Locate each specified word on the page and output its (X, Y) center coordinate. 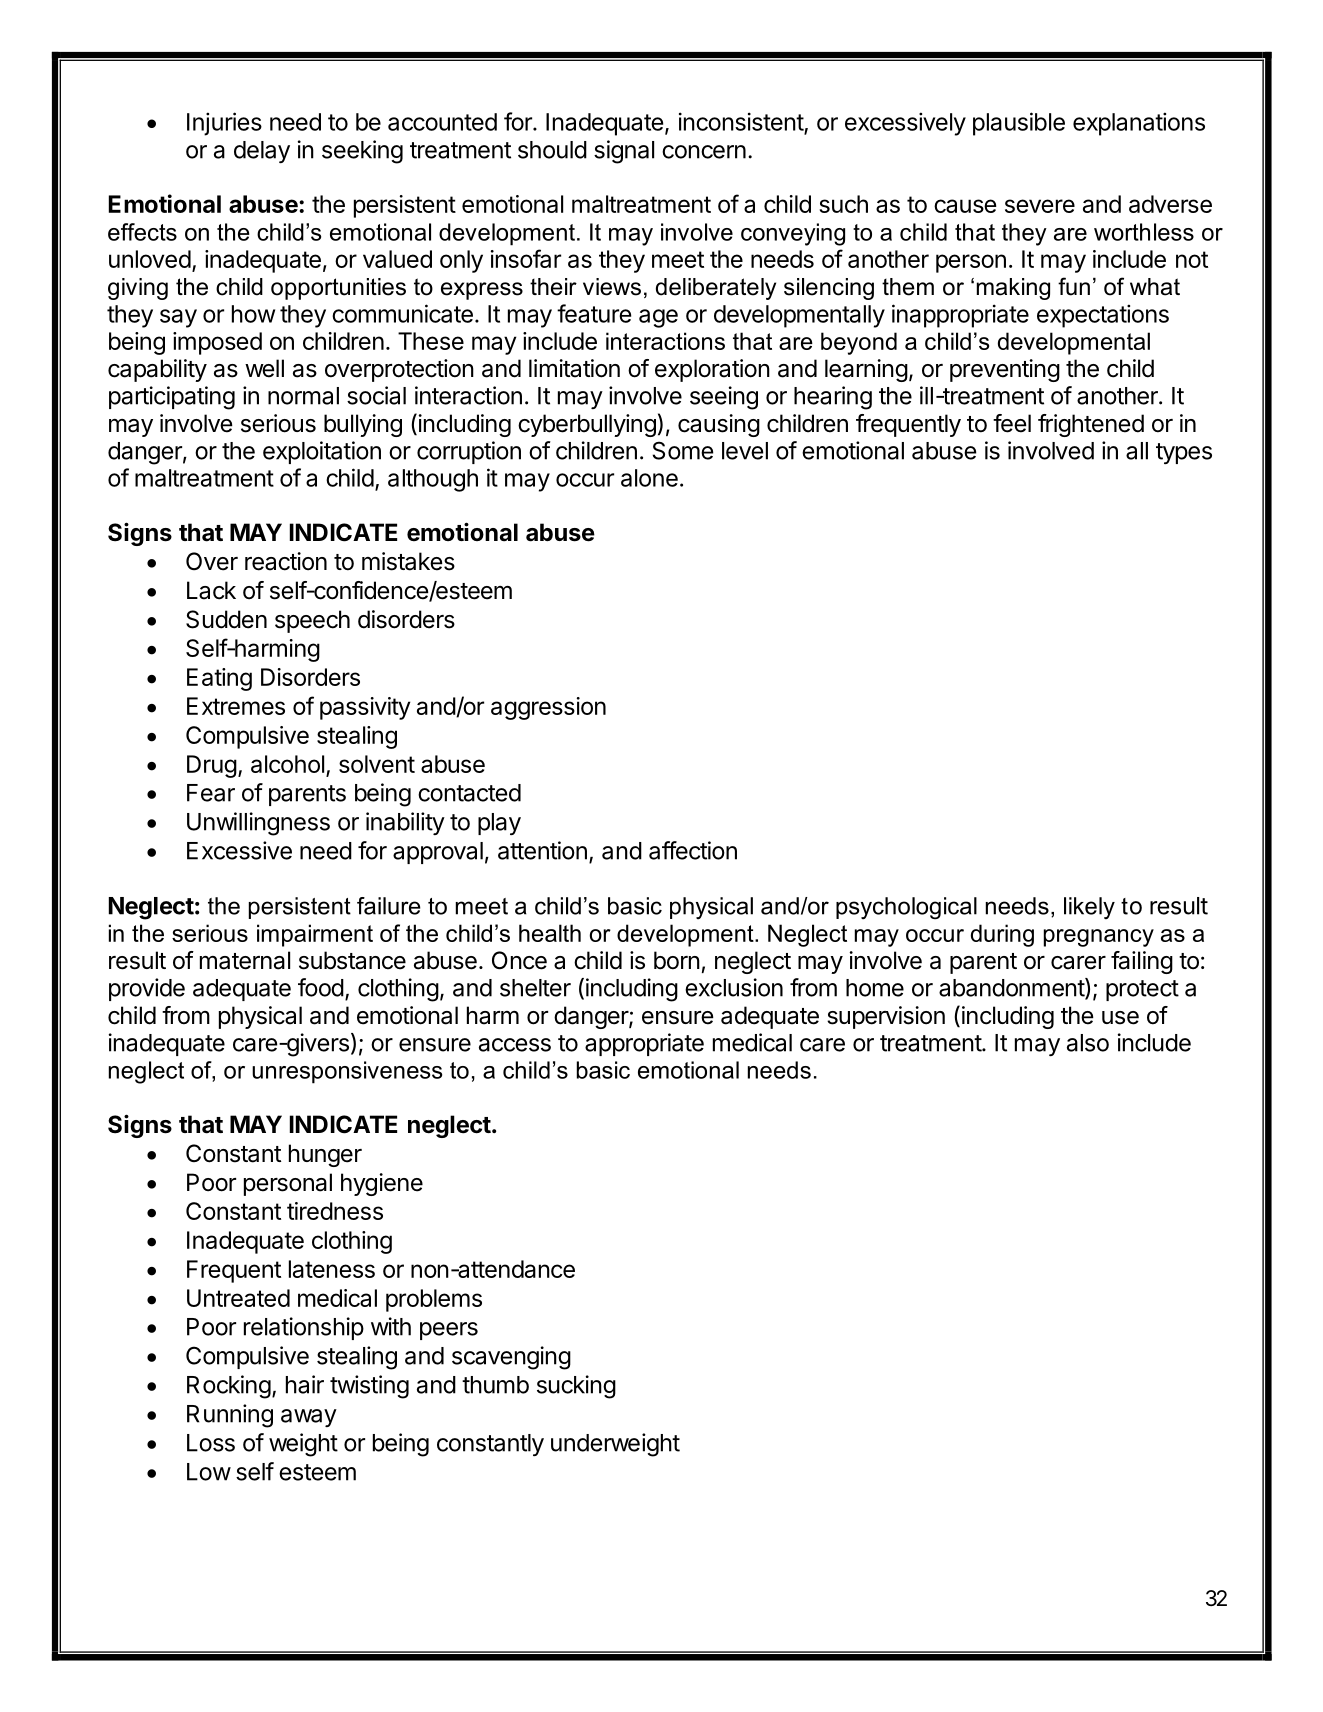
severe (1040, 206)
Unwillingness (258, 824)
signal (624, 152)
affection (693, 850)
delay (262, 152)
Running (230, 1416)
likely (1089, 908)
